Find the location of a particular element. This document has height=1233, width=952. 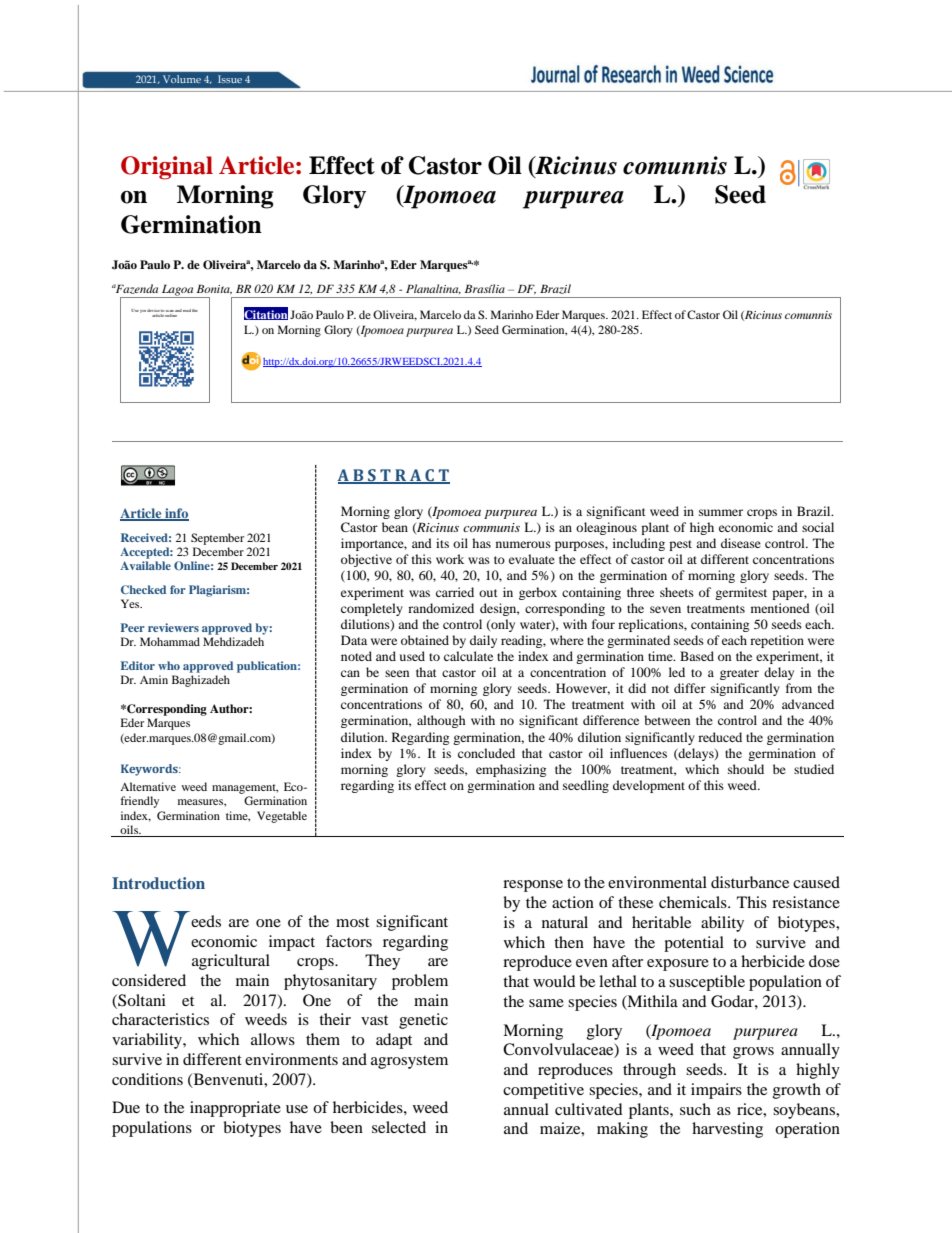

social is located at coordinates (818, 527).
